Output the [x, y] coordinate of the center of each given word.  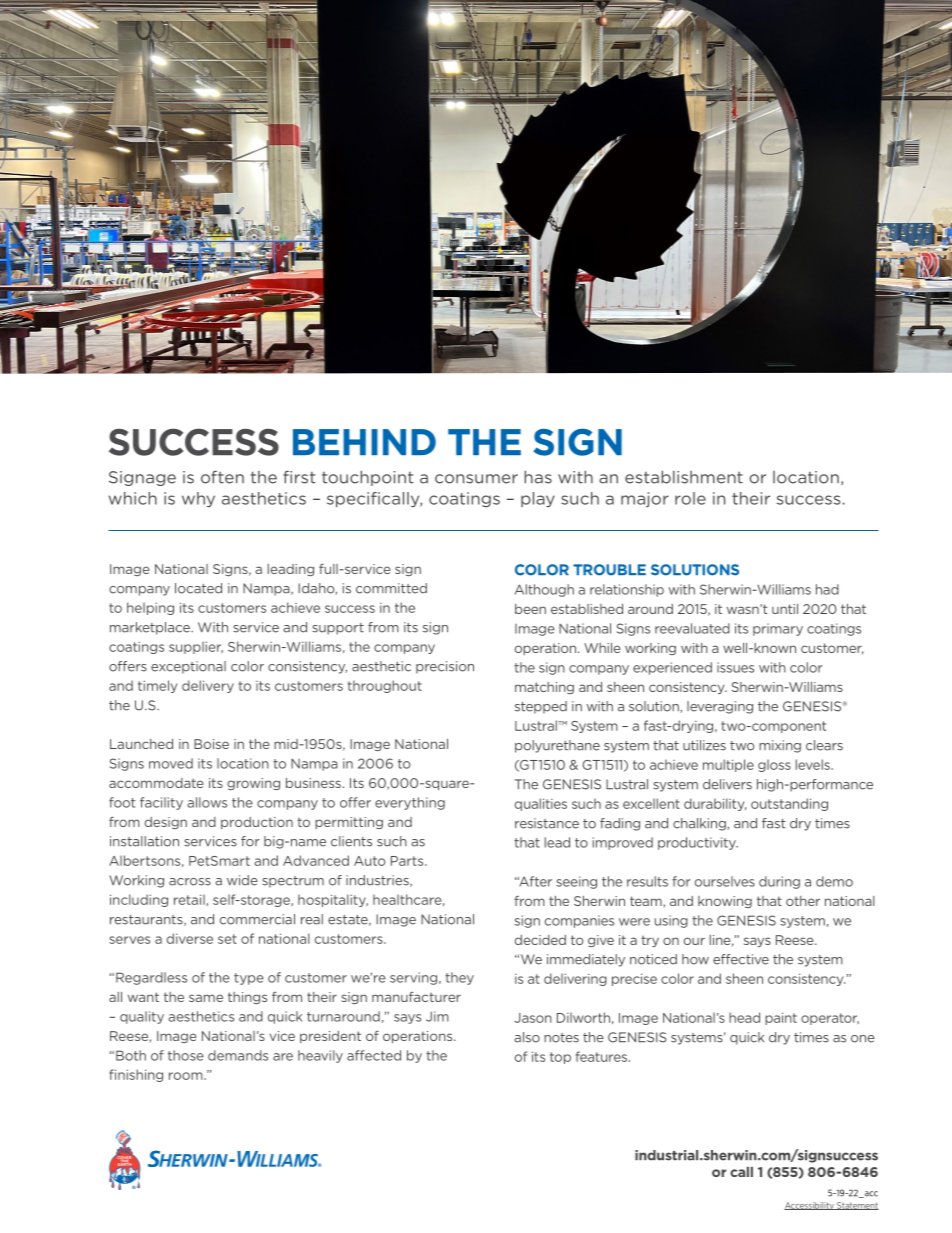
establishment [684, 477]
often [222, 477]
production [257, 823]
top [560, 1058]
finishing [136, 1075]
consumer [476, 479]
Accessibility [810, 1206]
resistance [547, 823]
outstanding [789, 804]
